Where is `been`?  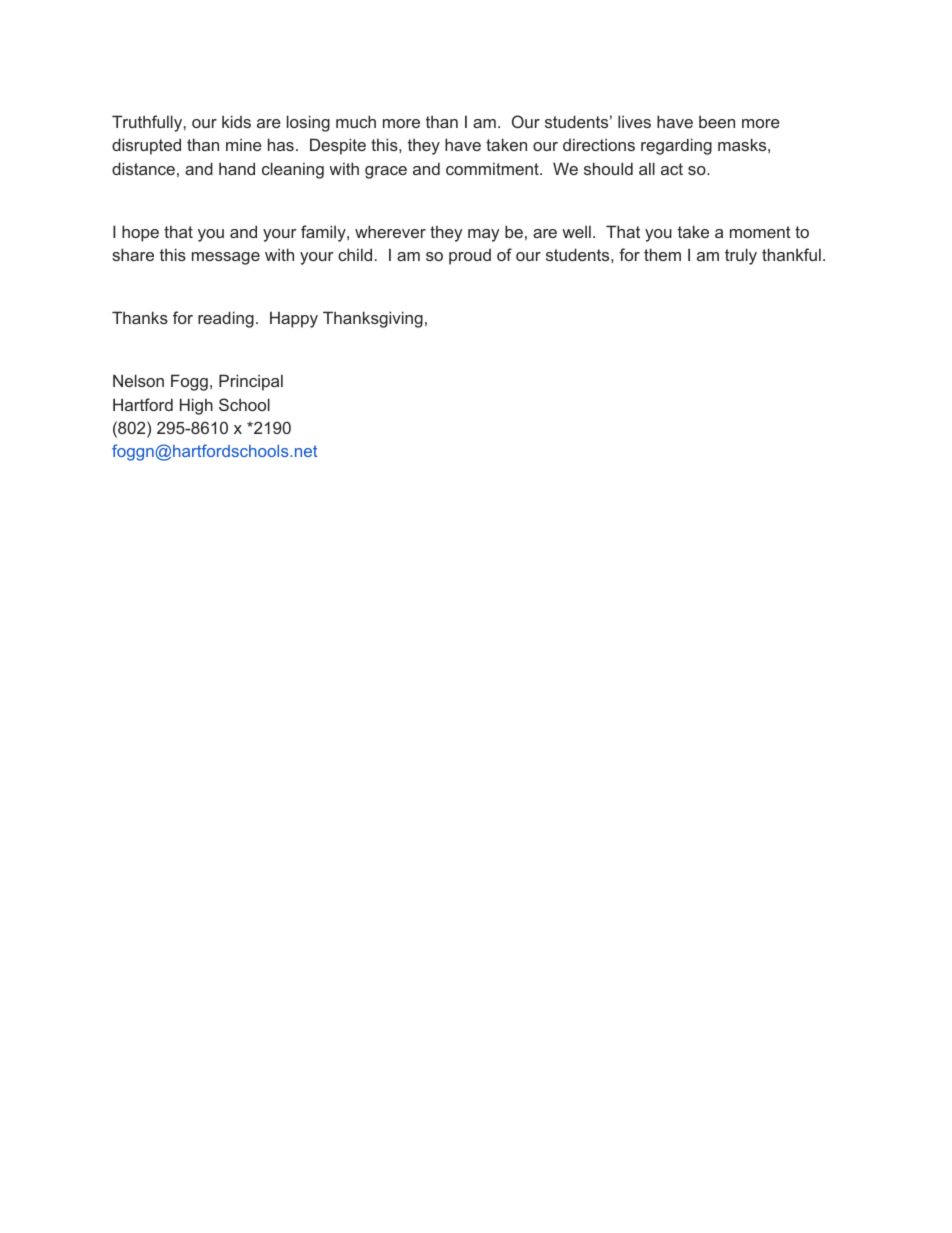
been is located at coordinates (717, 121).
